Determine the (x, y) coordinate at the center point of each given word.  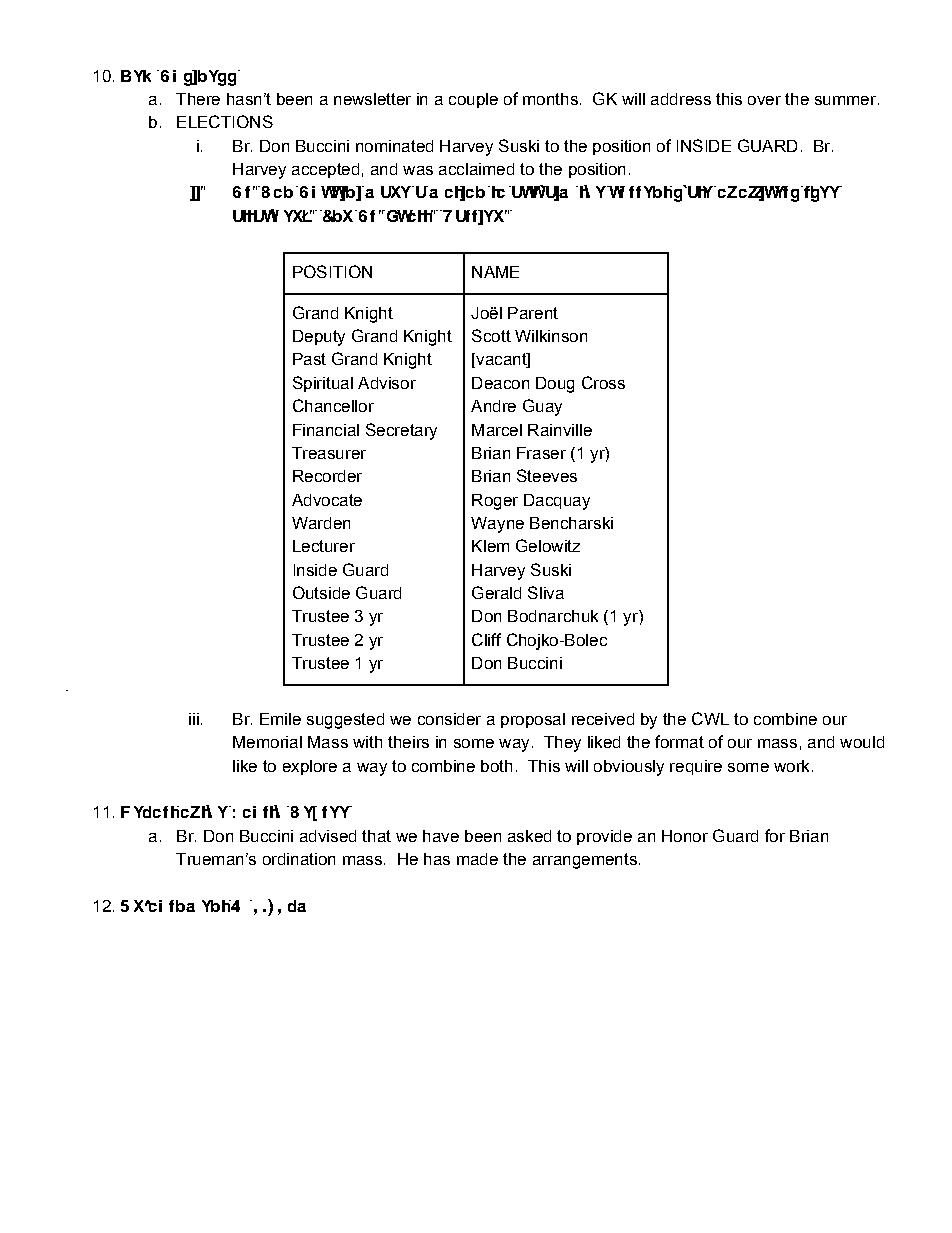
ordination (299, 859)
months (550, 99)
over (764, 100)
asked (529, 836)
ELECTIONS (225, 121)
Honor (685, 836)
